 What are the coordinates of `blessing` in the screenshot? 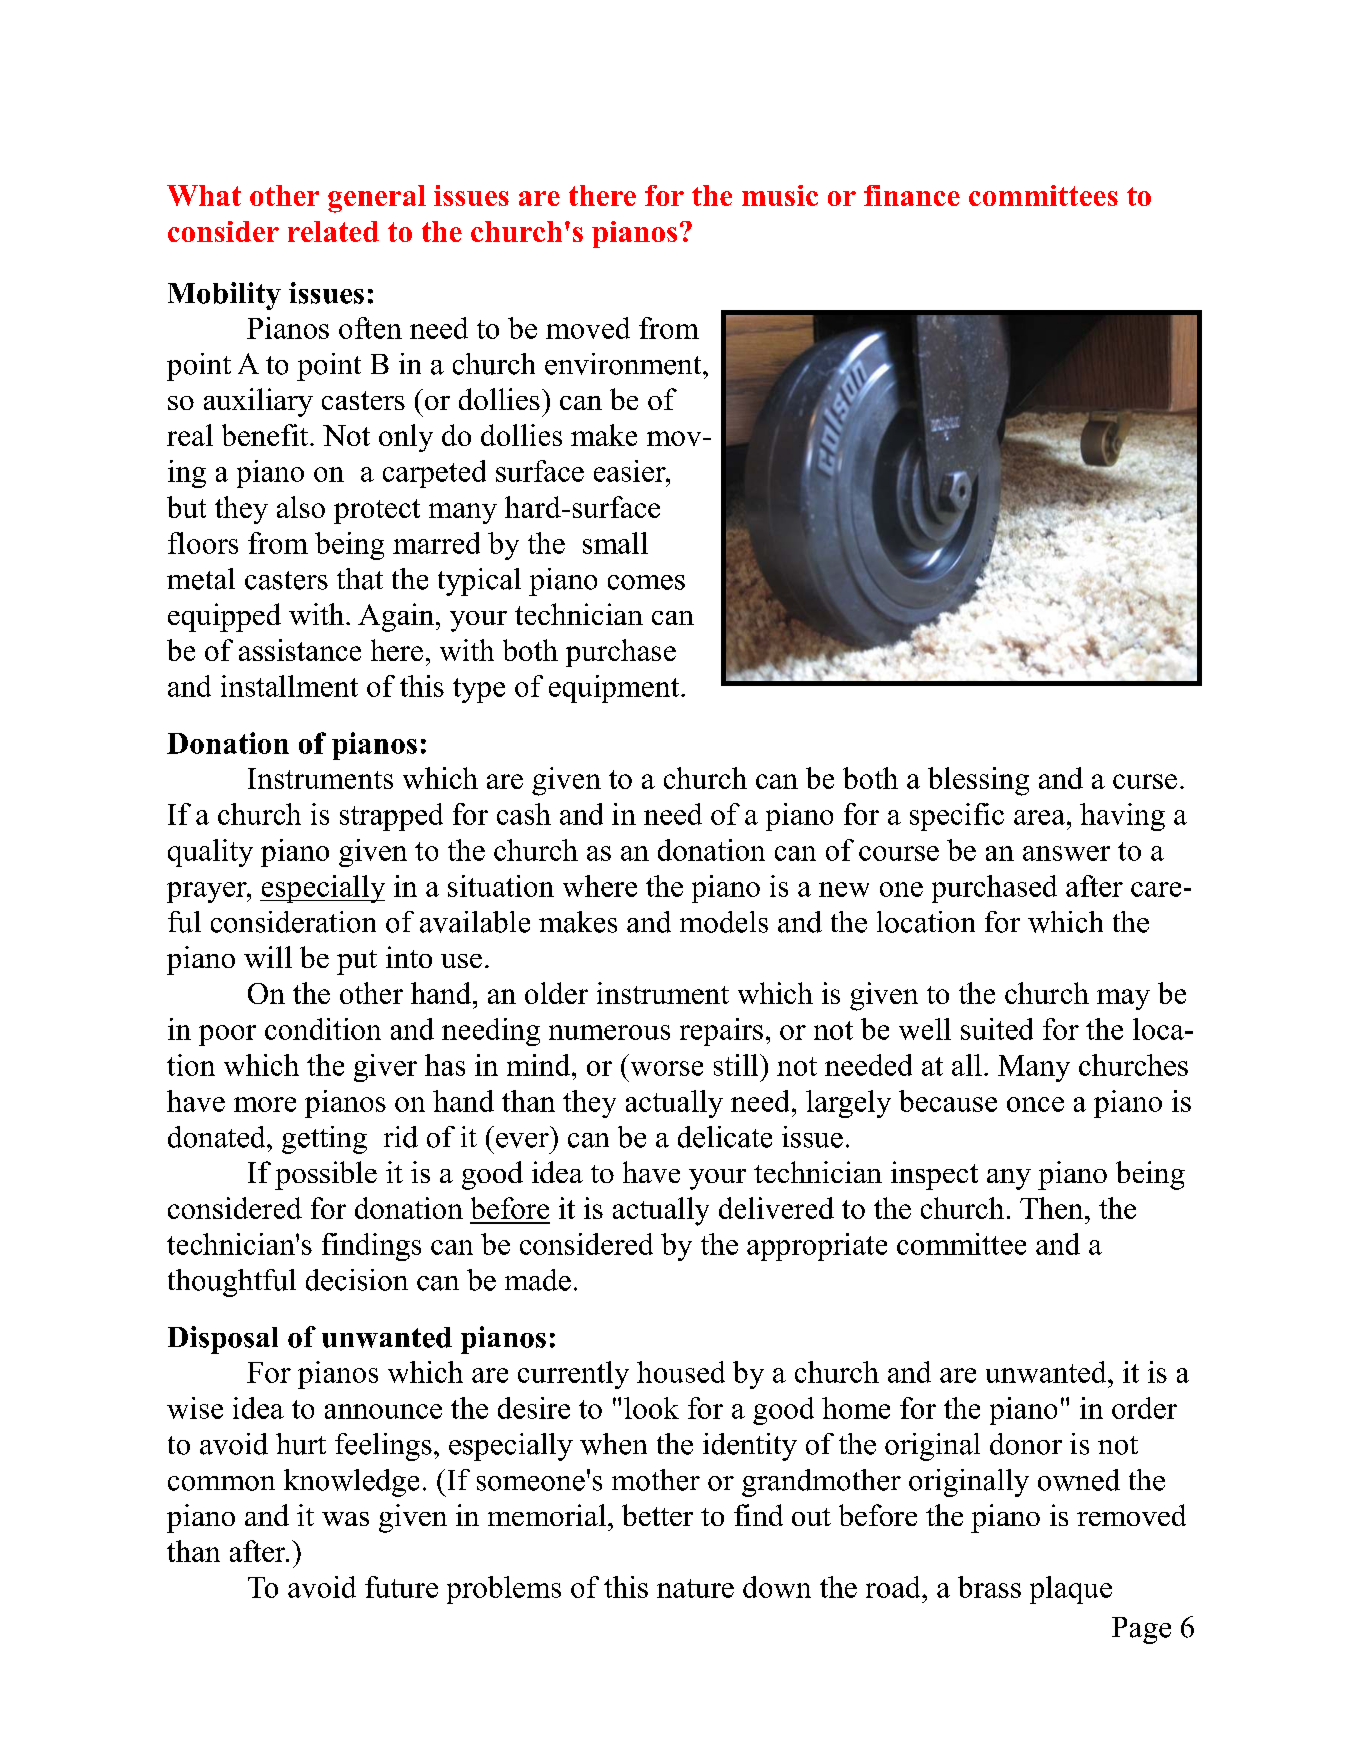 It's located at (978, 781).
